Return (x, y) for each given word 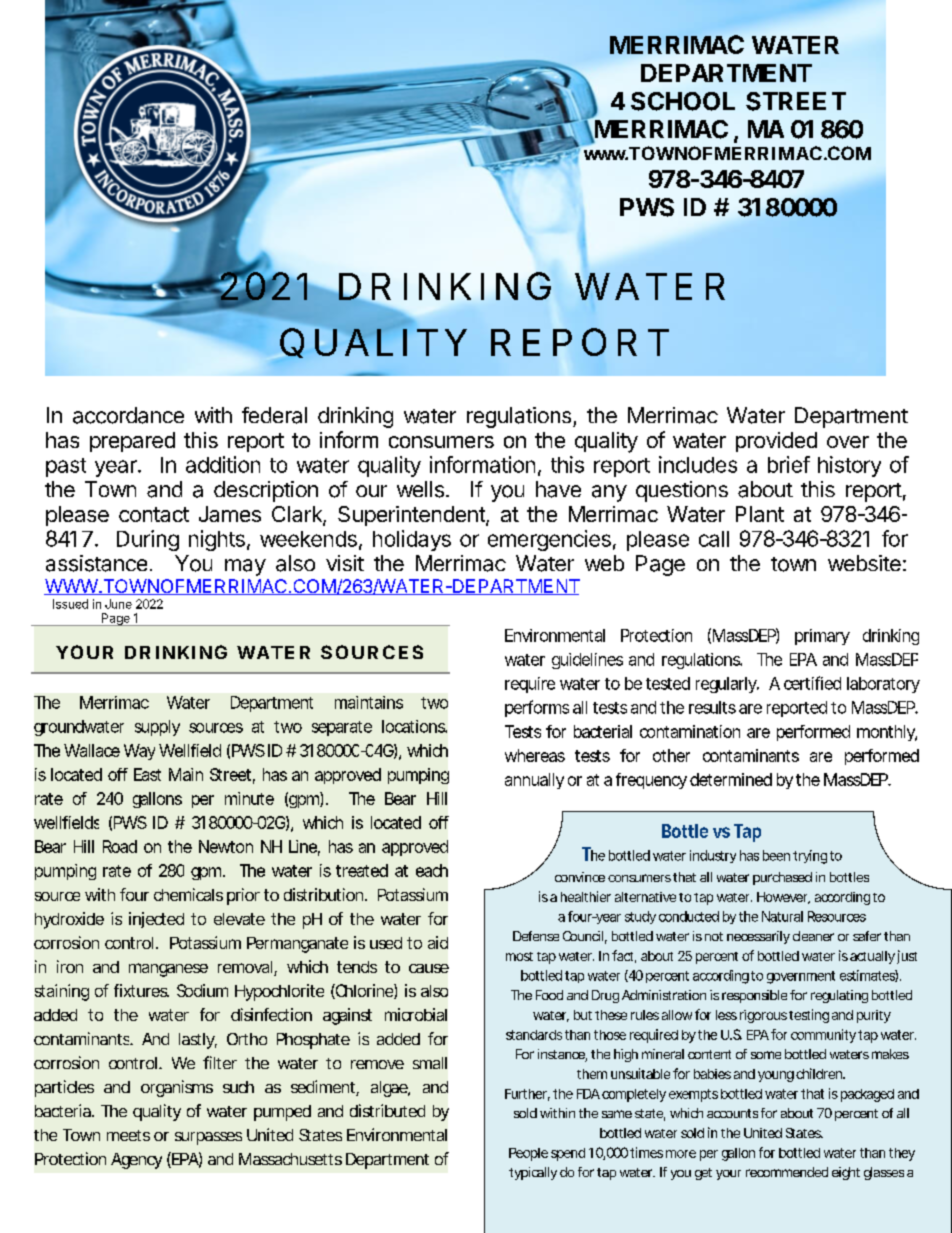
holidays (412, 540)
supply (157, 728)
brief (789, 464)
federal (274, 415)
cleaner (813, 936)
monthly (887, 733)
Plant (760, 514)
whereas (535, 755)
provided (776, 442)
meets (128, 1135)
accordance (128, 415)
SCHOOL (683, 101)
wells (422, 489)
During (148, 540)
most (519, 956)
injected (156, 920)
